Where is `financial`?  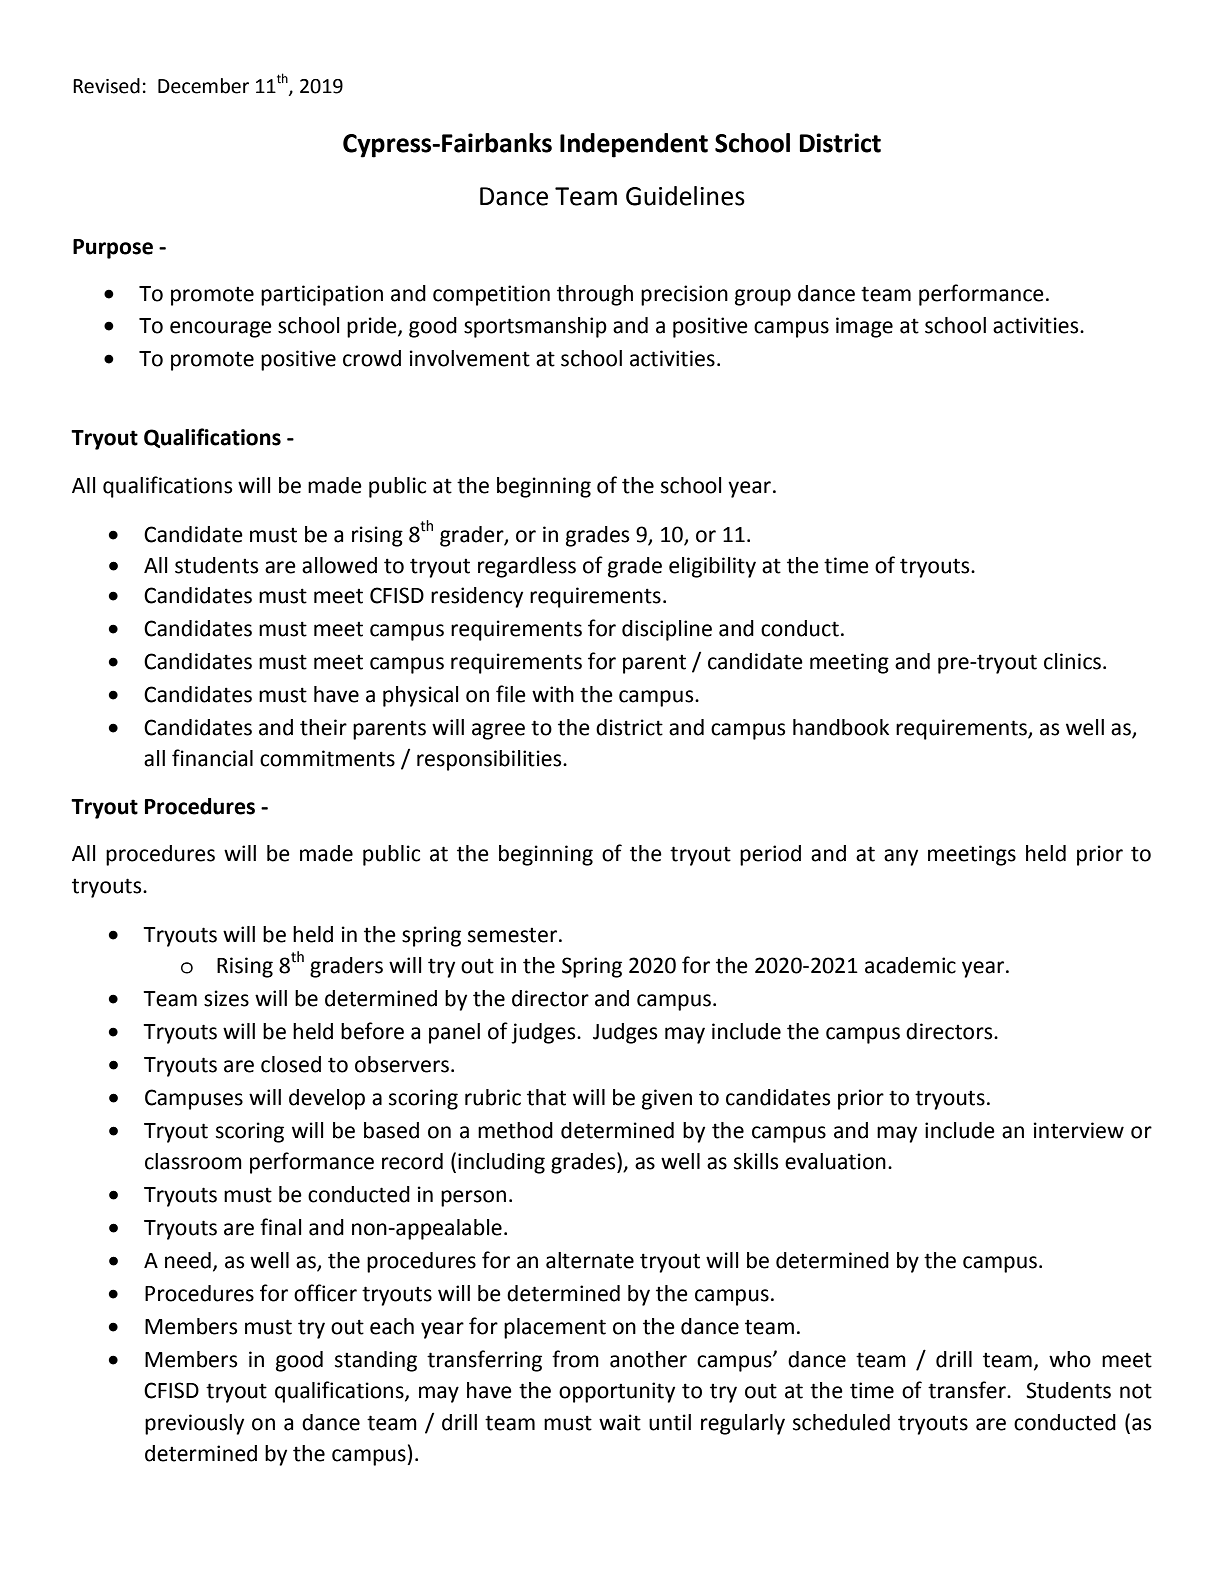
financial is located at coordinates (212, 758).
